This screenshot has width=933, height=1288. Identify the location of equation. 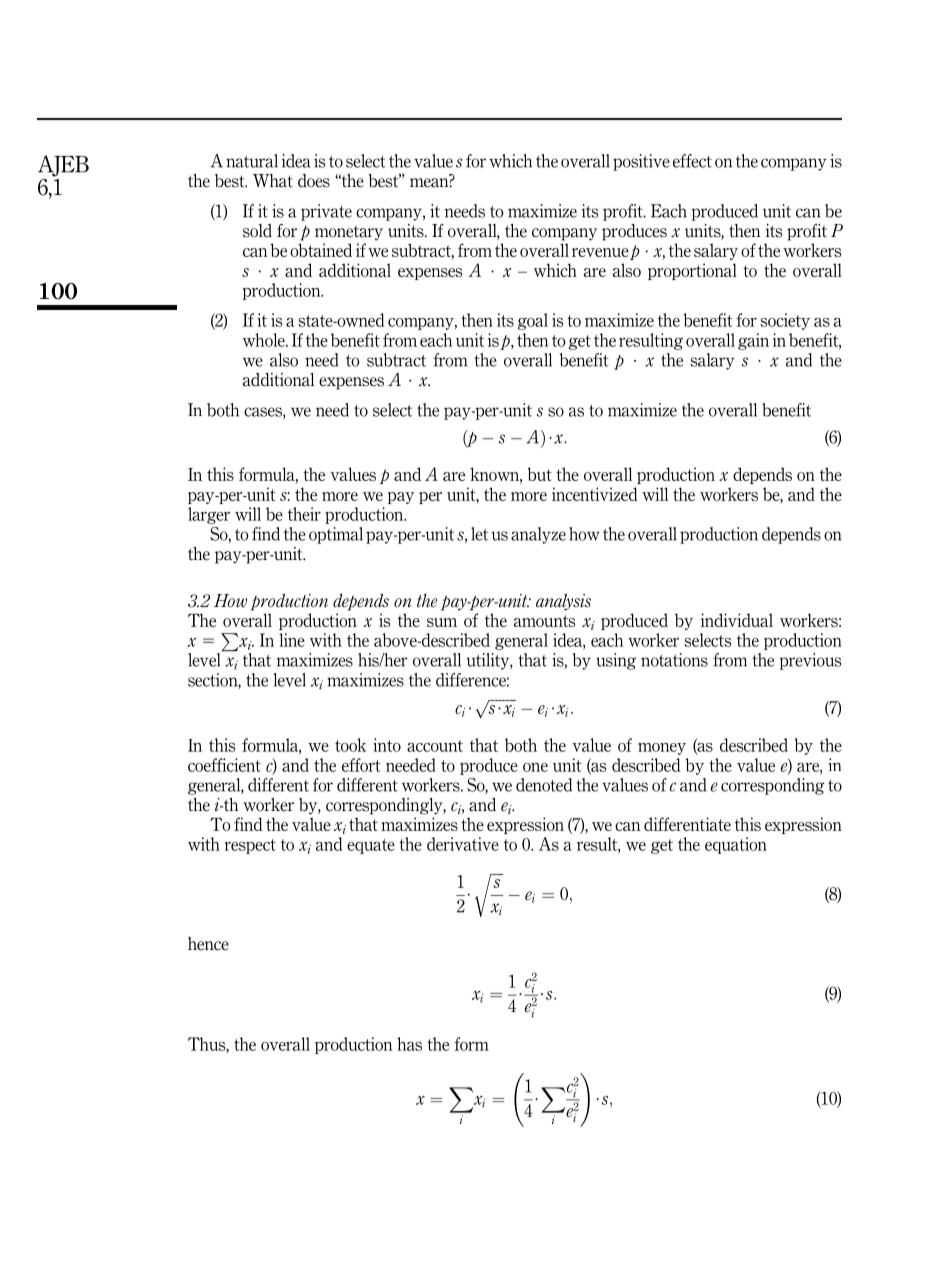
(736, 845).
